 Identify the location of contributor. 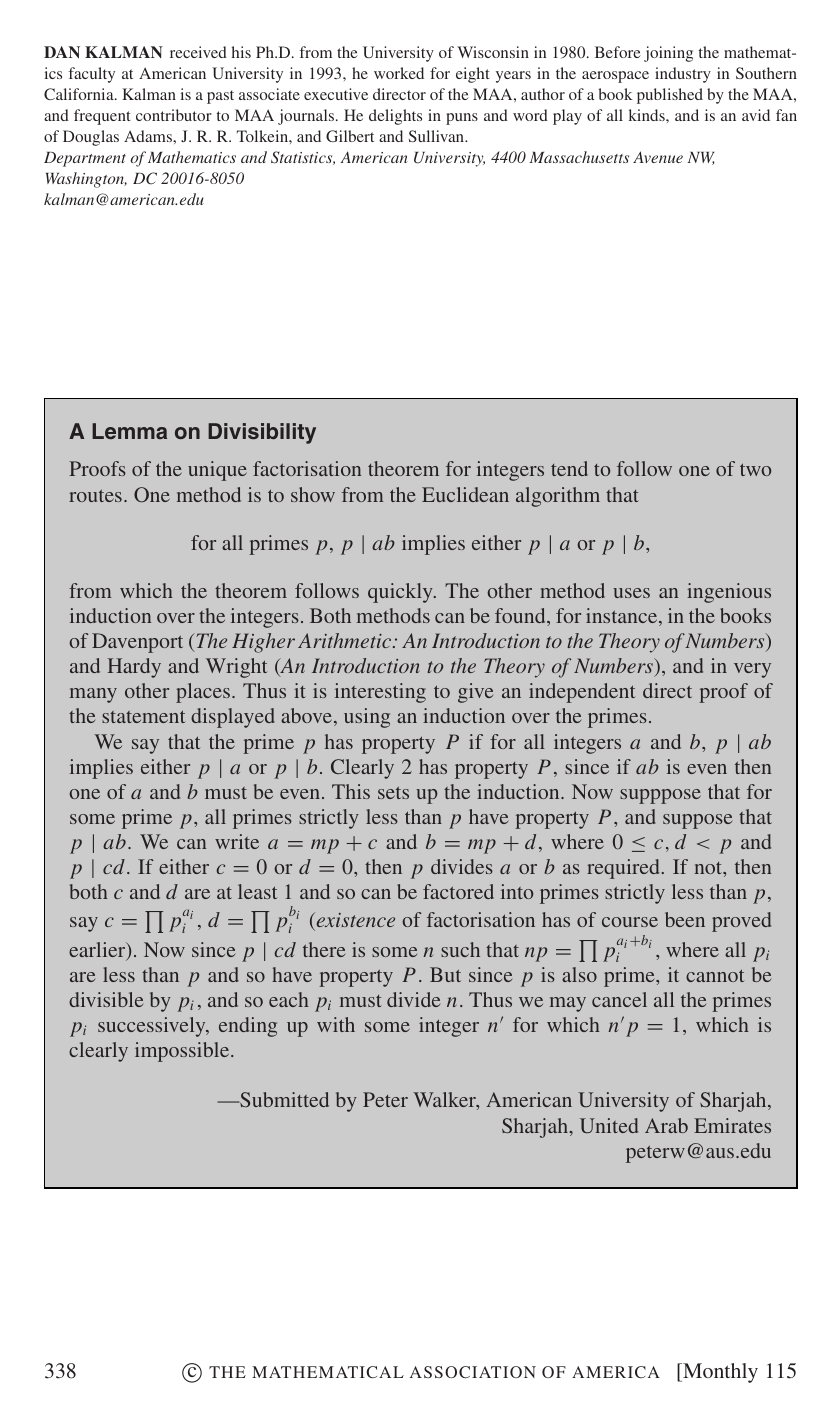
(174, 115).
